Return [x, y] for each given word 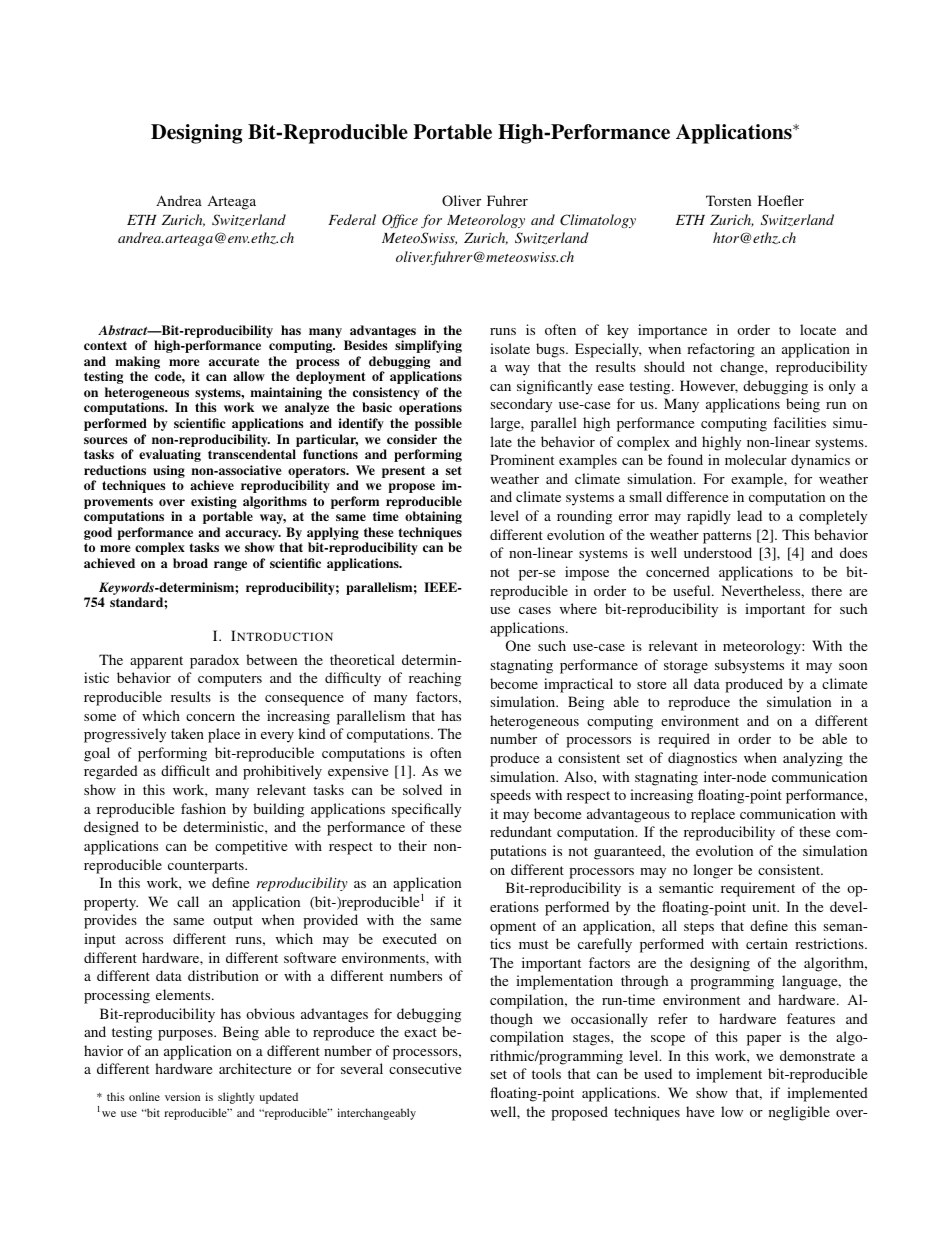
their [412, 845]
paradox [214, 661]
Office [400, 221]
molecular [756, 459]
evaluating [170, 455]
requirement [758, 889]
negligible [799, 1113]
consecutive [425, 1068]
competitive [251, 847]
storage [686, 667]
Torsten [728, 200]
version [182, 1096]
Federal [352, 219]
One [518, 645]
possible [438, 424]
